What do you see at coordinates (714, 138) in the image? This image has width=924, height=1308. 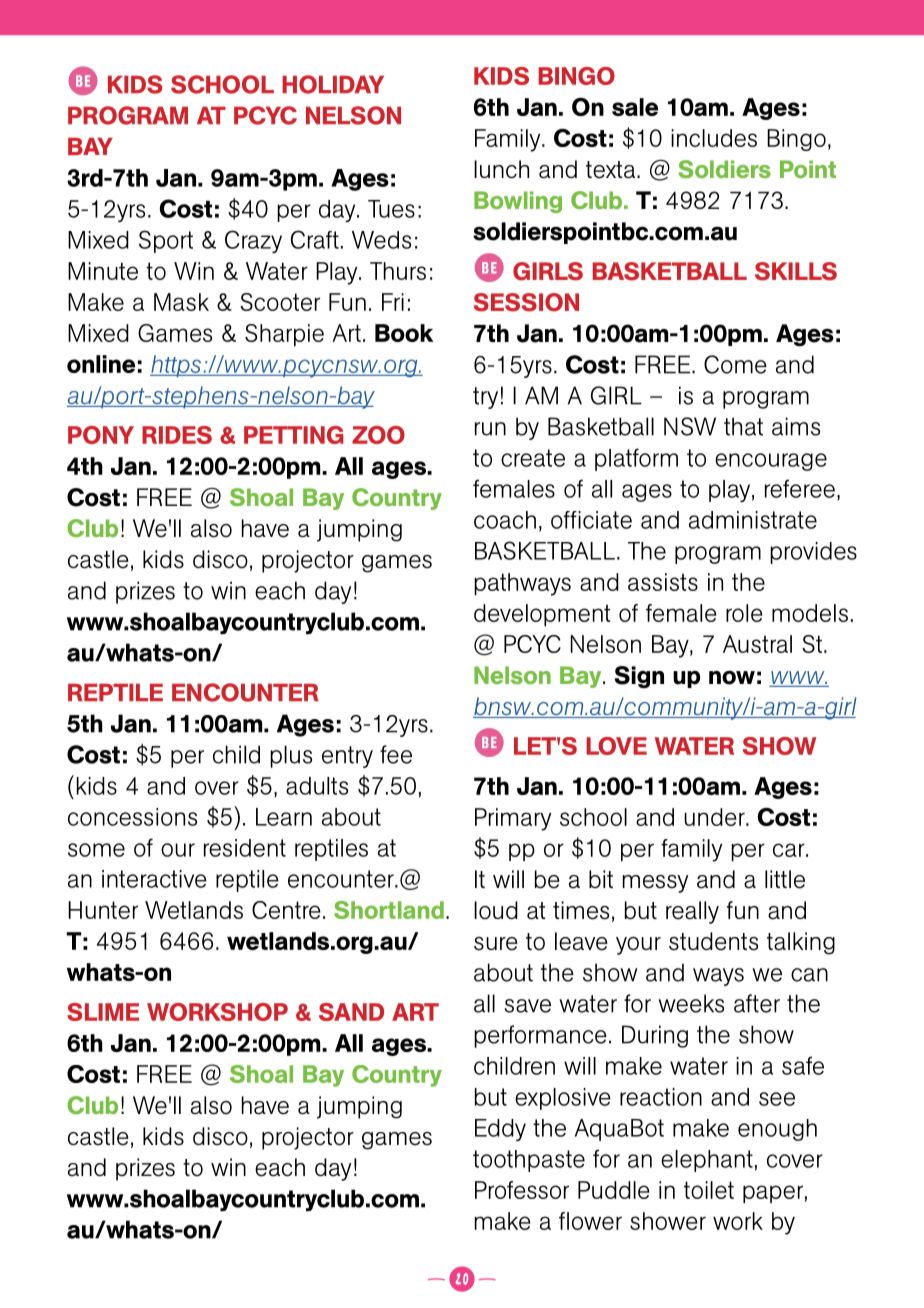 I see `includes` at bounding box center [714, 138].
